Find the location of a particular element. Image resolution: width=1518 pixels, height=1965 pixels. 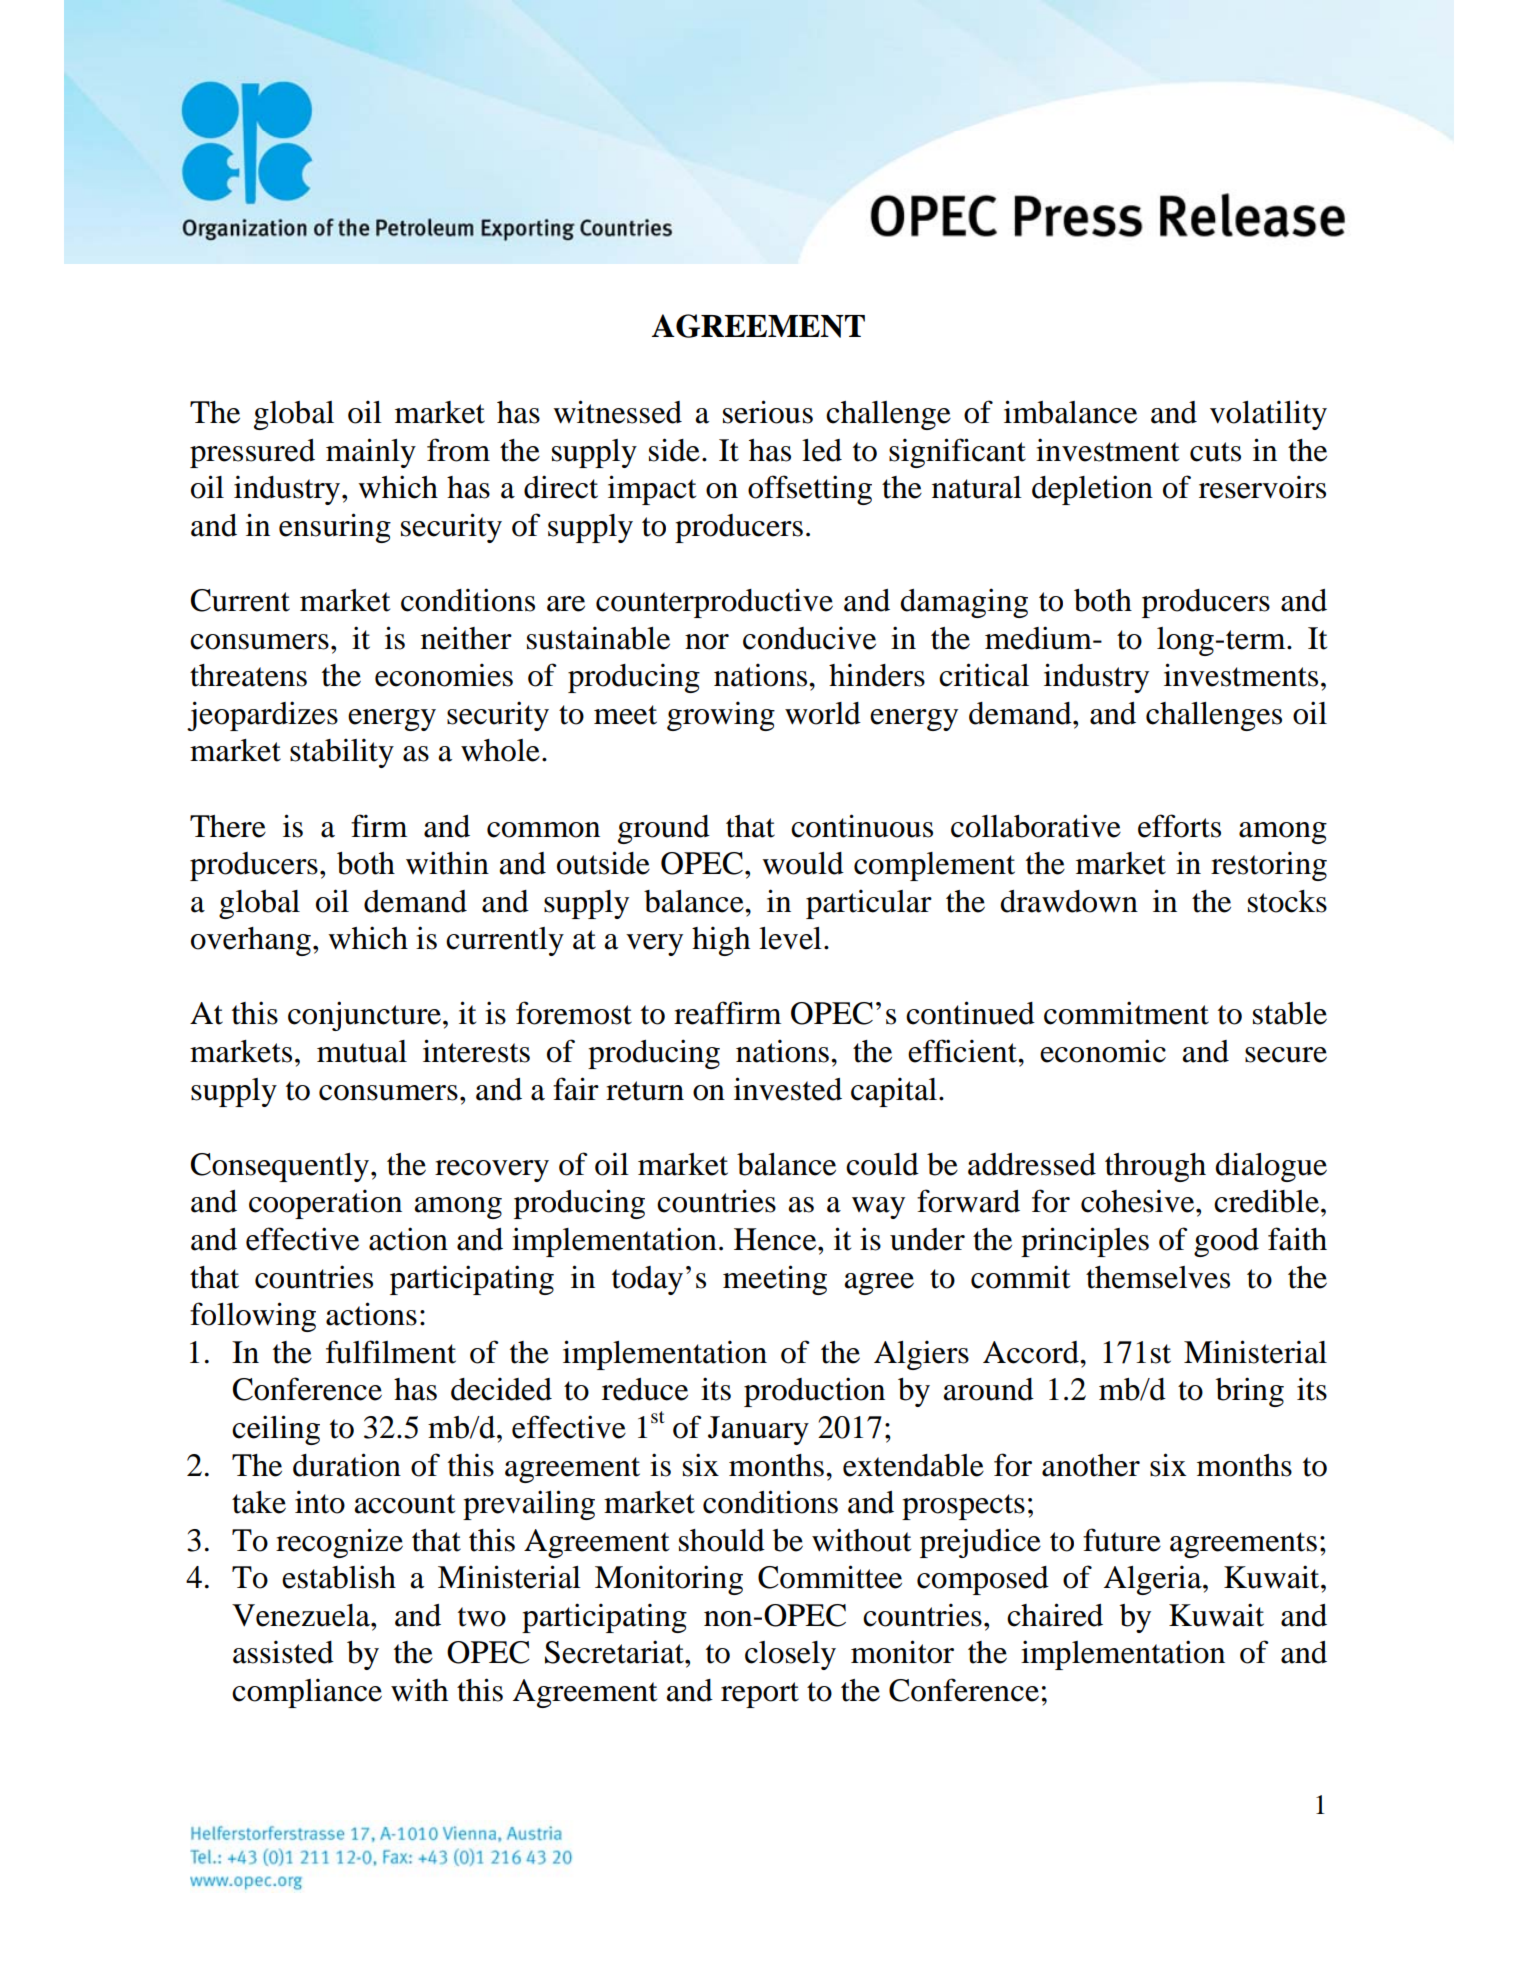

led is located at coordinates (822, 450).
